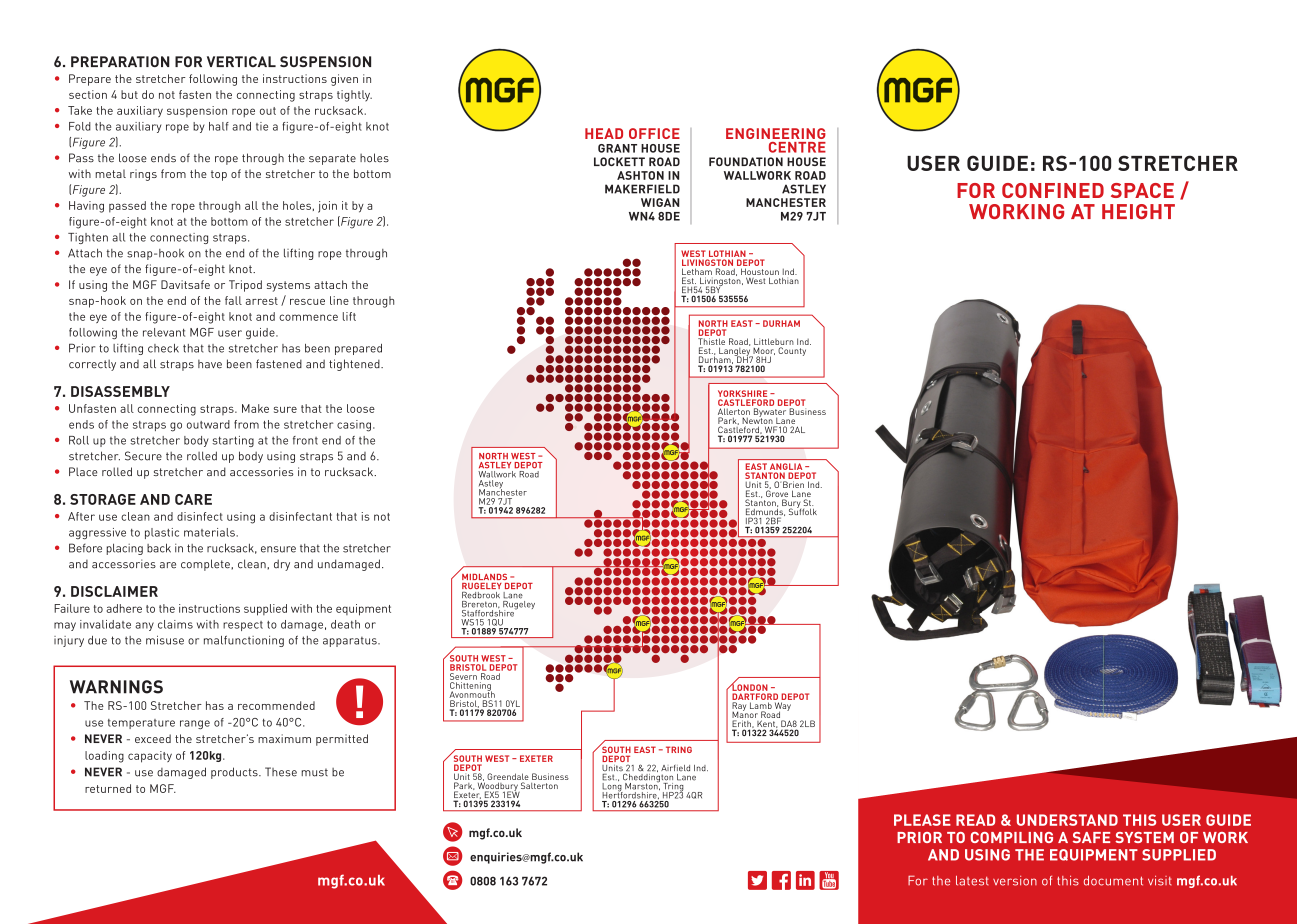 This image has height=924, width=1297. What do you see at coordinates (508, 776) in the image?
I see `Greendale` at bounding box center [508, 776].
